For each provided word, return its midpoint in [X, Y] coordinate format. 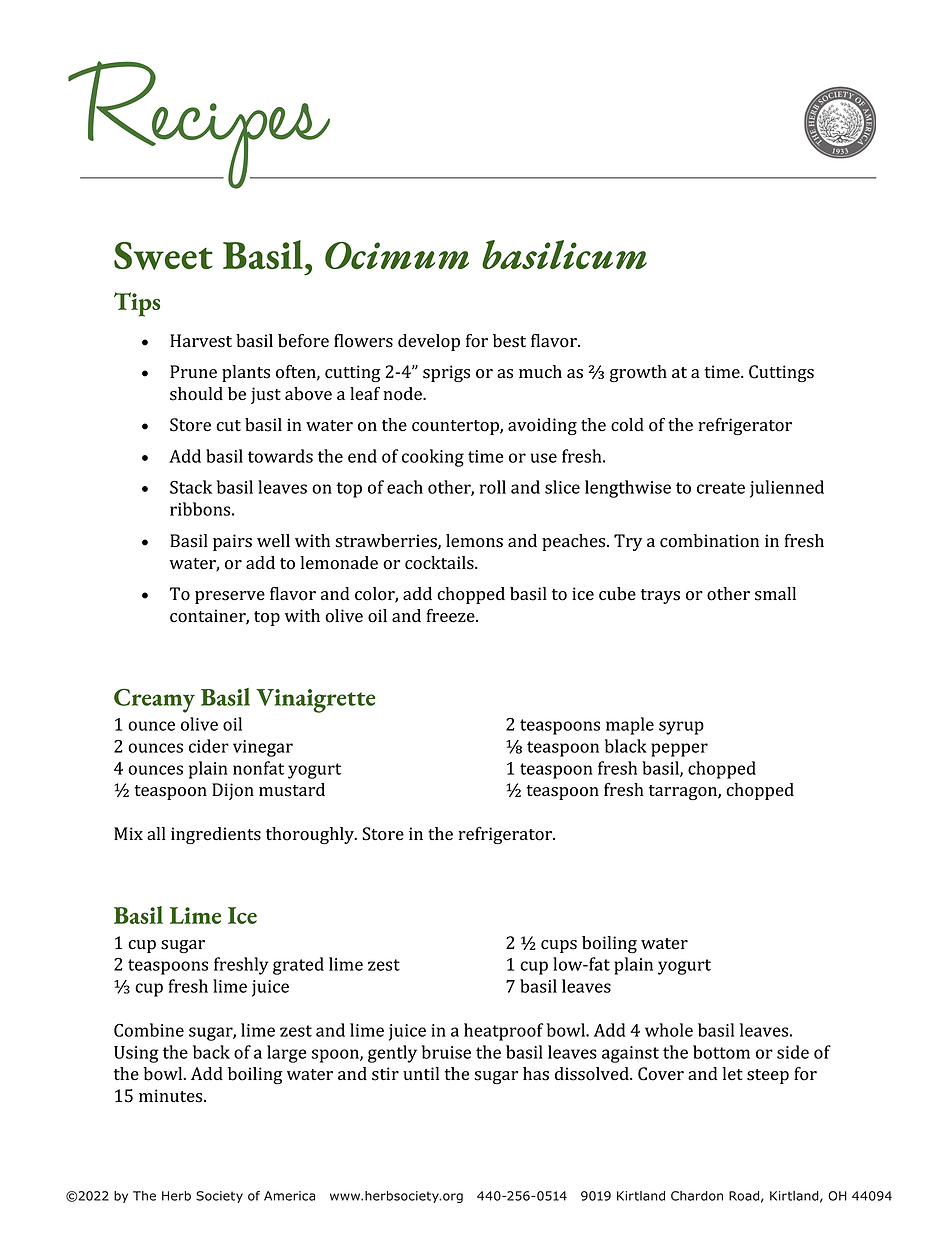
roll [493, 487]
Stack [191, 487]
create [721, 488]
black [626, 746]
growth [638, 373]
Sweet [163, 256]
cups [559, 946]
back [211, 1052]
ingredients [216, 836]
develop [429, 342]
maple [630, 726]
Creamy [154, 700]
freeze [452, 616]
